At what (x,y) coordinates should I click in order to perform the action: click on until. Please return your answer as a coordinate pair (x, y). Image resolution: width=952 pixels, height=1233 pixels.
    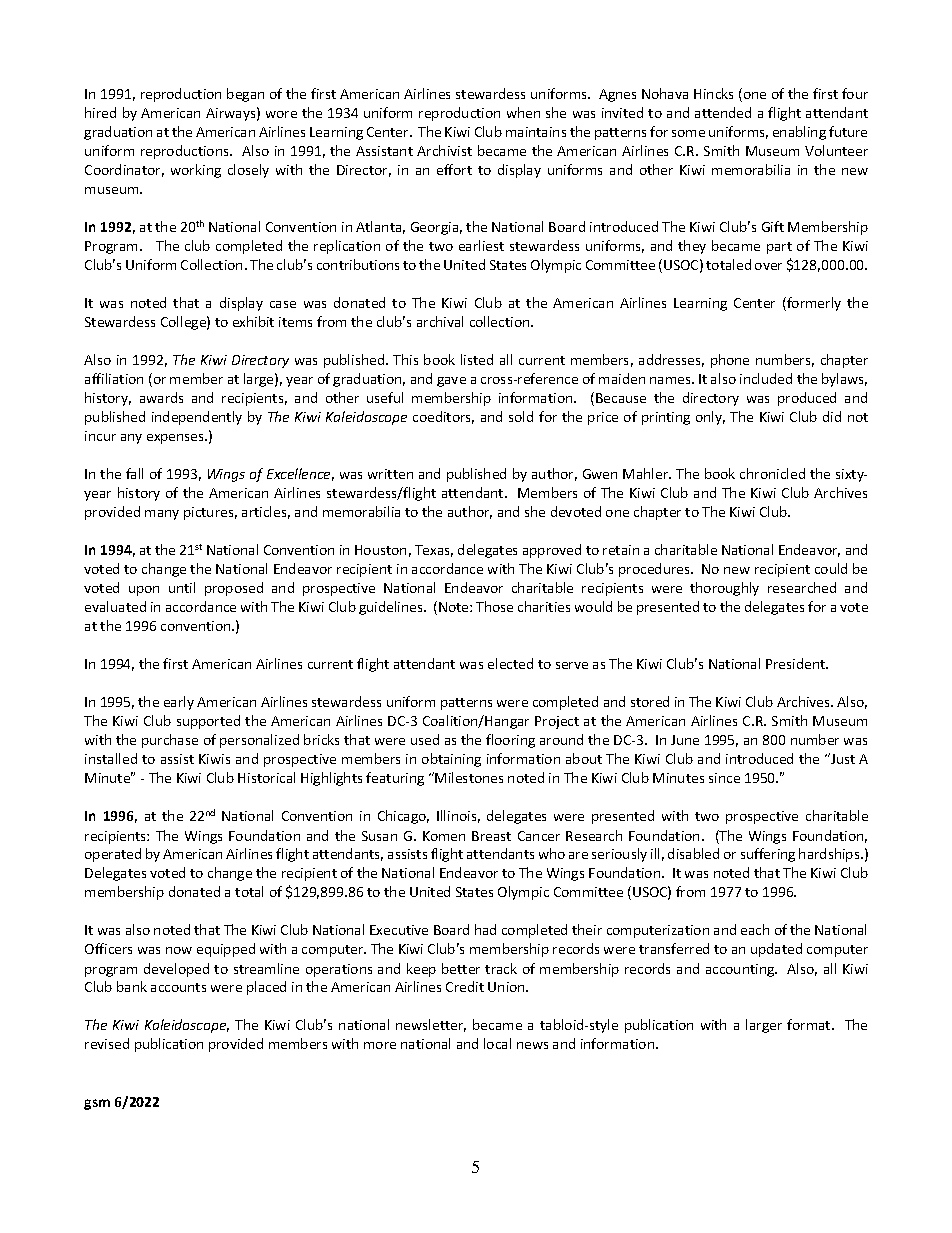
    Looking at the image, I should click on (182, 587).
